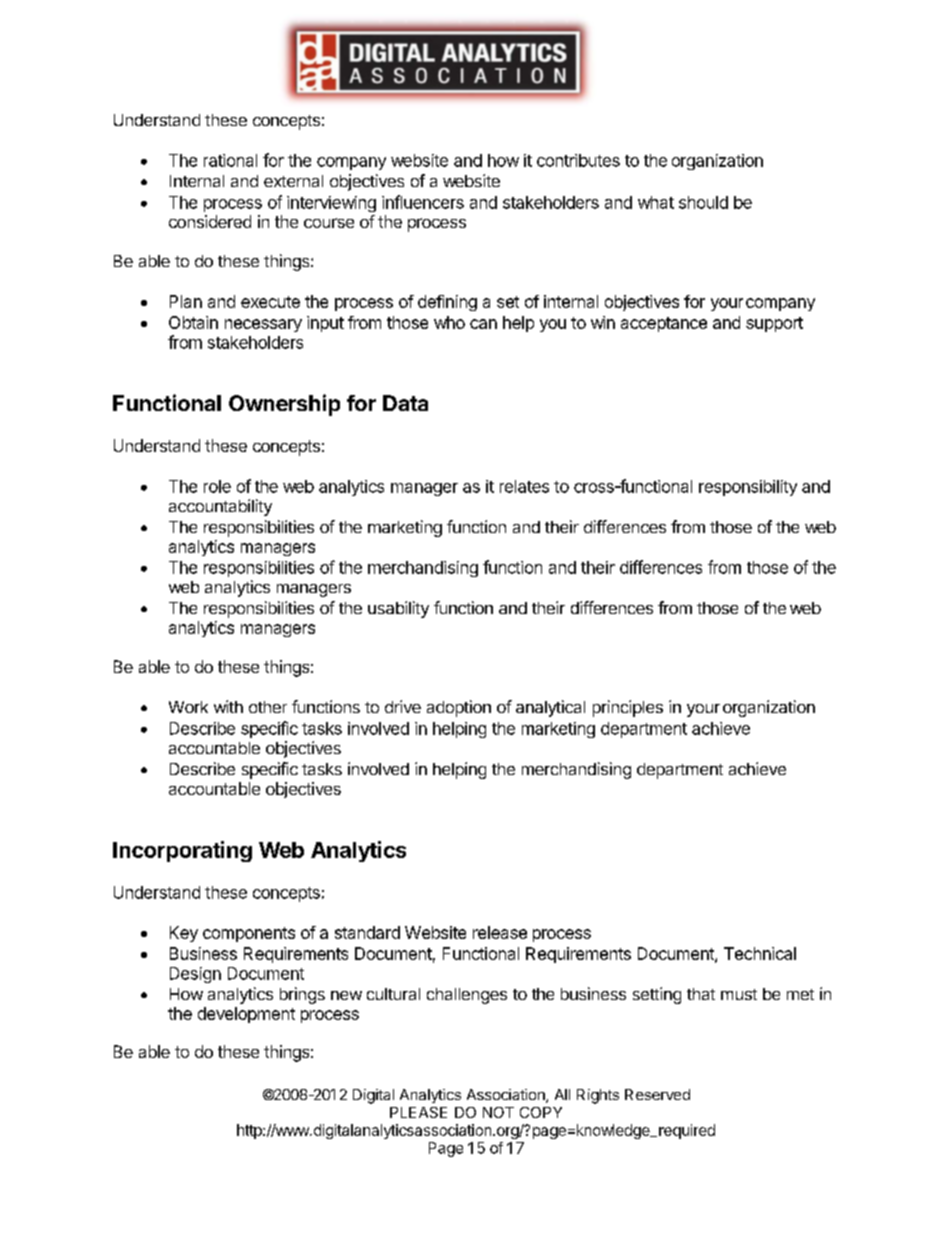 Image resolution: width=952 pixels, height=1233 pixels. What do you see at coordinates (703, 202) in the page?
I see `should` at bounding box center [703, 202].
